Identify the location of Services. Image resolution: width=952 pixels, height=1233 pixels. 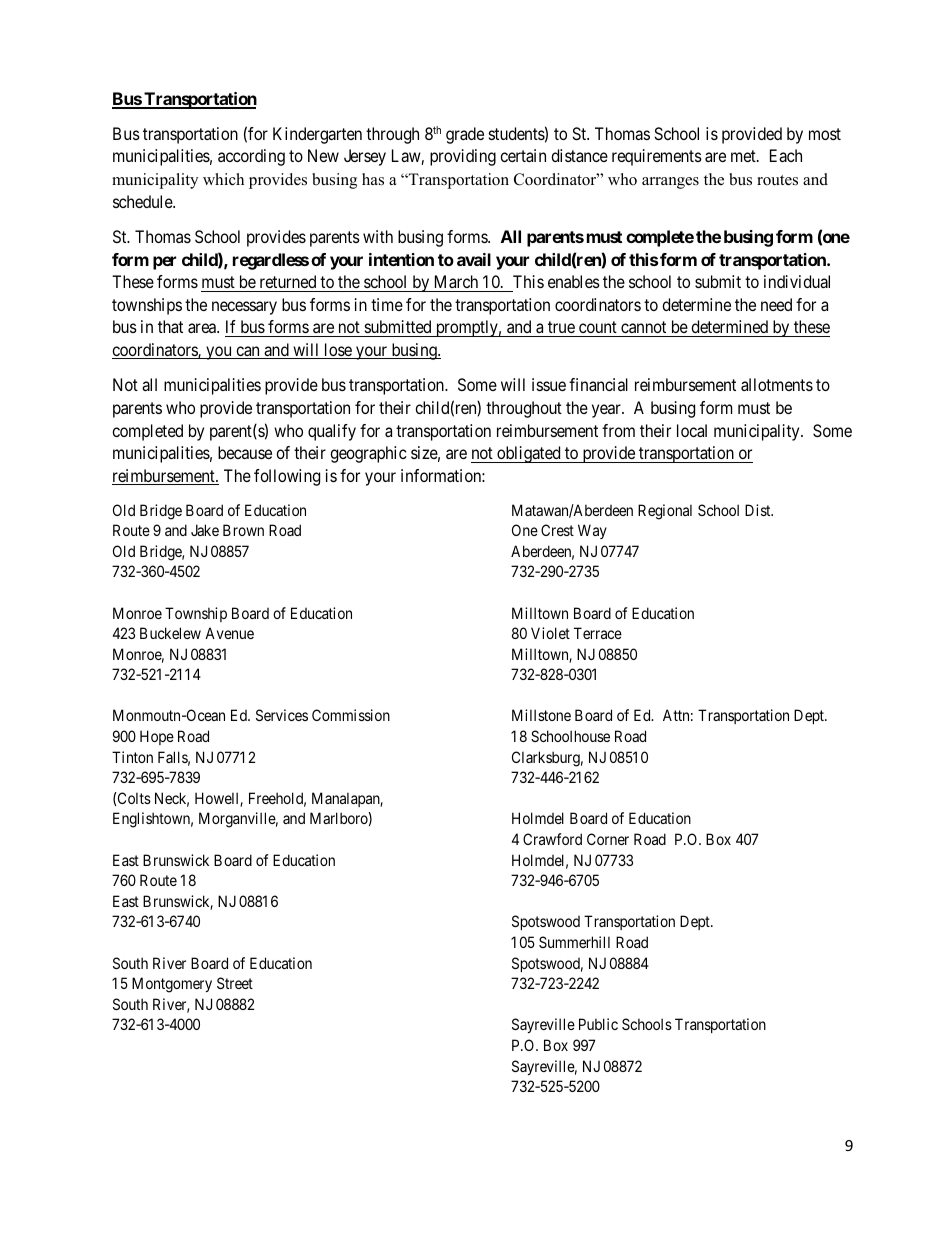
(282, 715).
